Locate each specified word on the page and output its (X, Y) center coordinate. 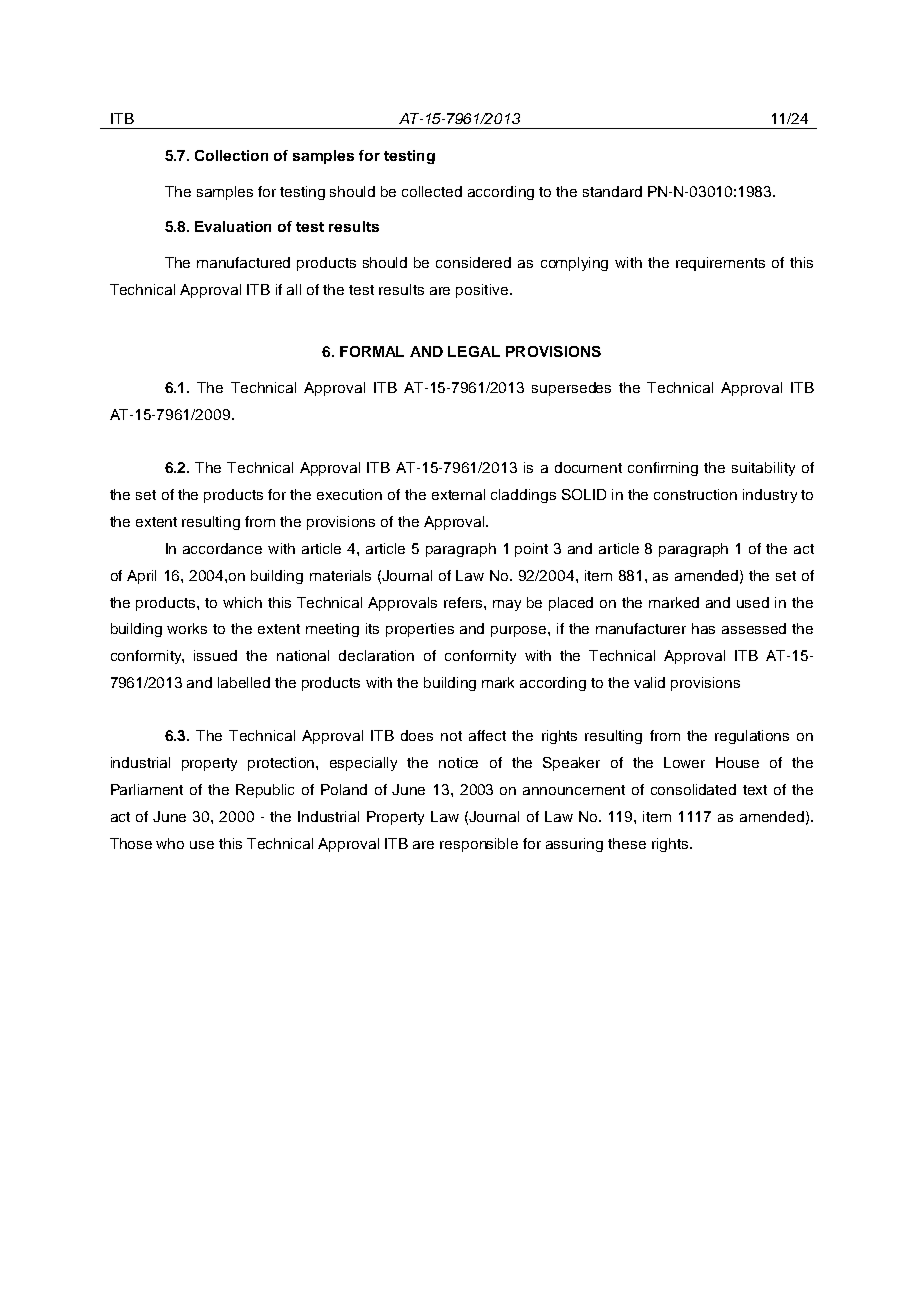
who (170, 843)
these (627, 843)
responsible (479, 845)
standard (612, 191)
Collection (231, 155)
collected (432, 191)
